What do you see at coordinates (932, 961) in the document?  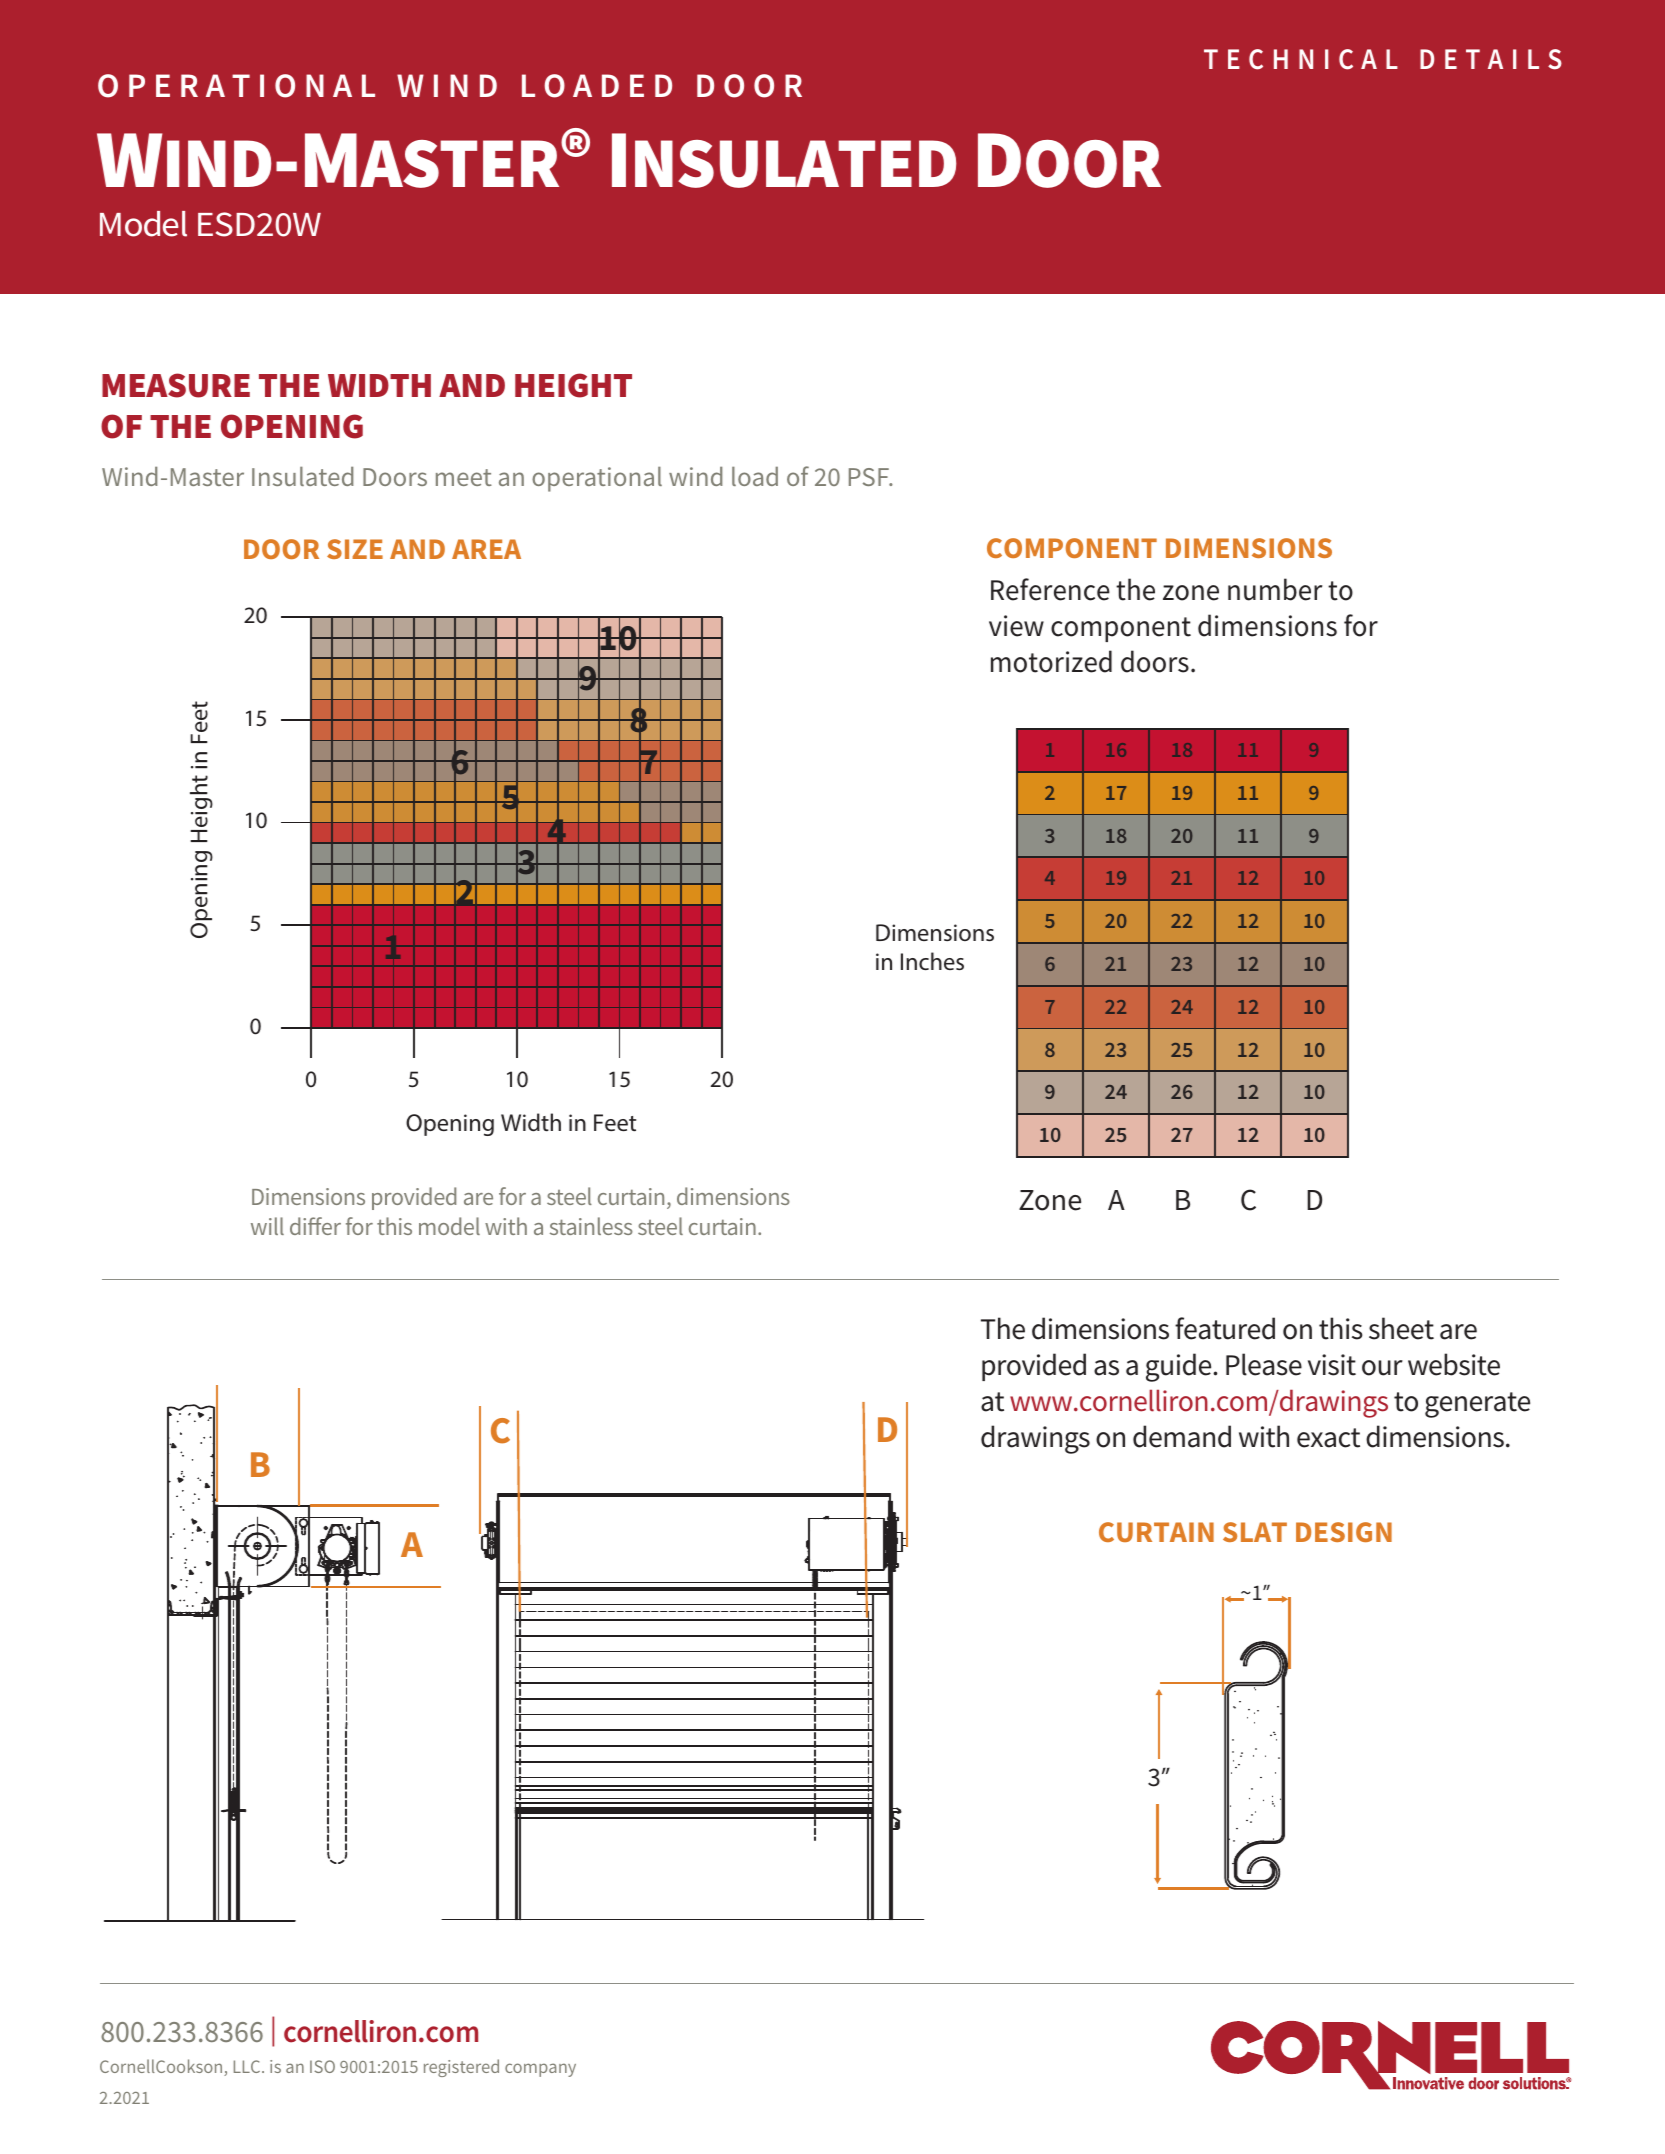 I see `Inches` at bounding box center [932, 961].
